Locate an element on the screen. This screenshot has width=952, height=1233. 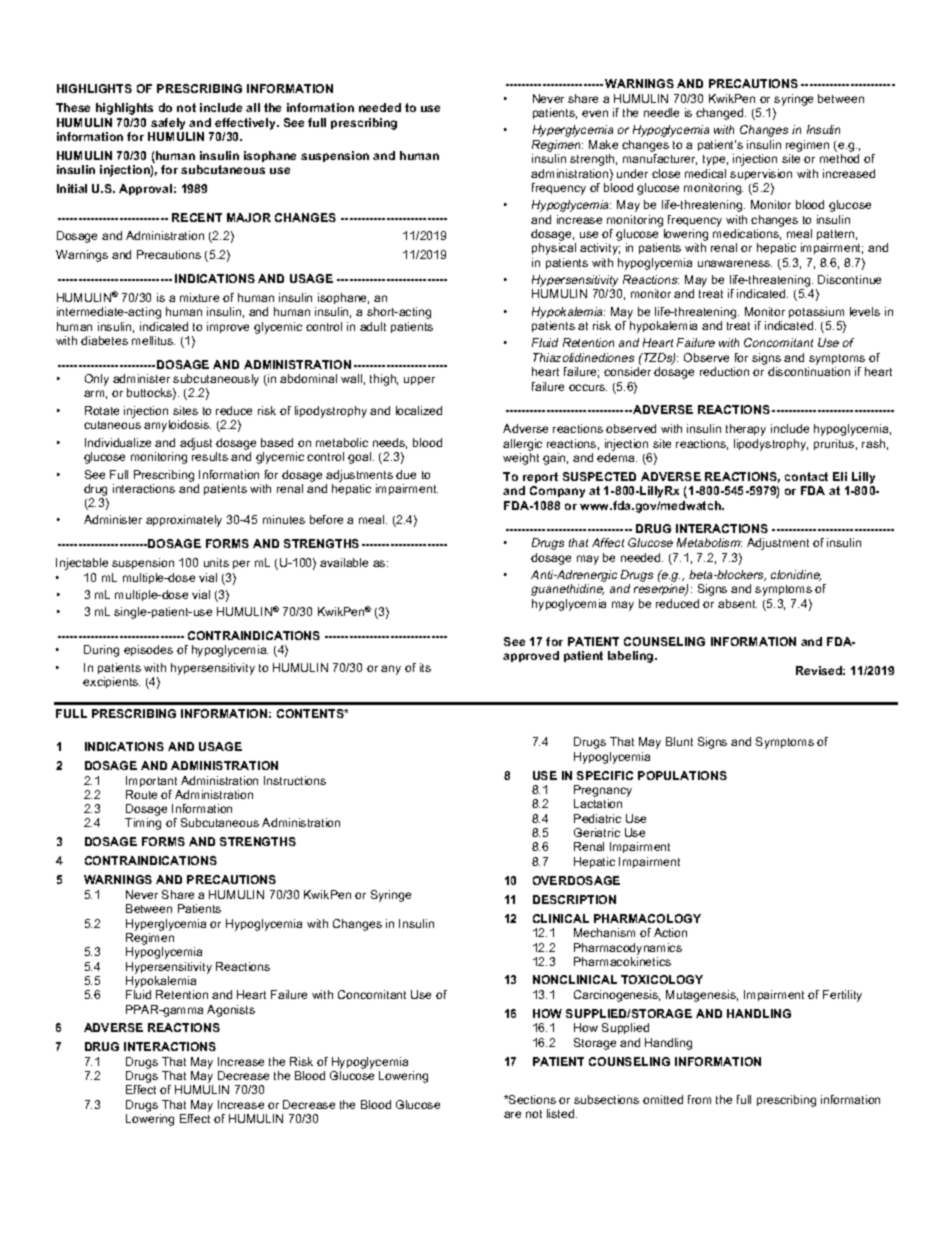
safely is located at coordinates (168, 124).
